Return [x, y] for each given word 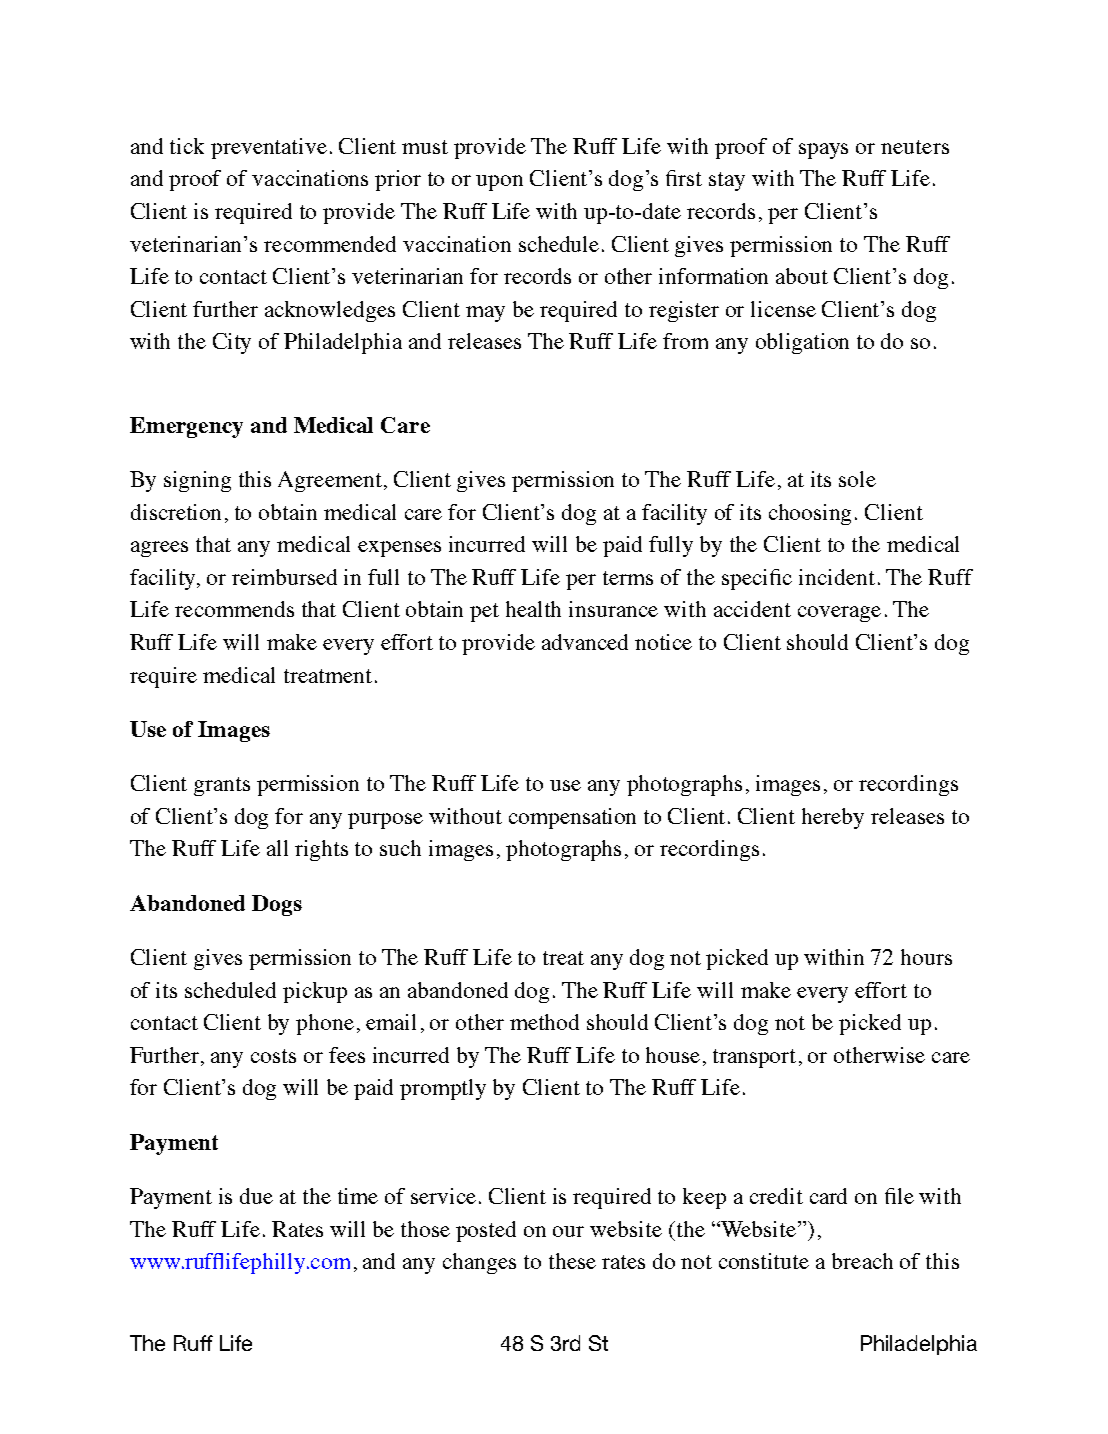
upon [499, 183]
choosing [810, 514]
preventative [269, 148]
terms [628, 578]
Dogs [277, 905]
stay [727, 181]
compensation [572, 818]
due [256, 1196]
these [572, 1261]
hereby [833, 818]
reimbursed [284, 577]
